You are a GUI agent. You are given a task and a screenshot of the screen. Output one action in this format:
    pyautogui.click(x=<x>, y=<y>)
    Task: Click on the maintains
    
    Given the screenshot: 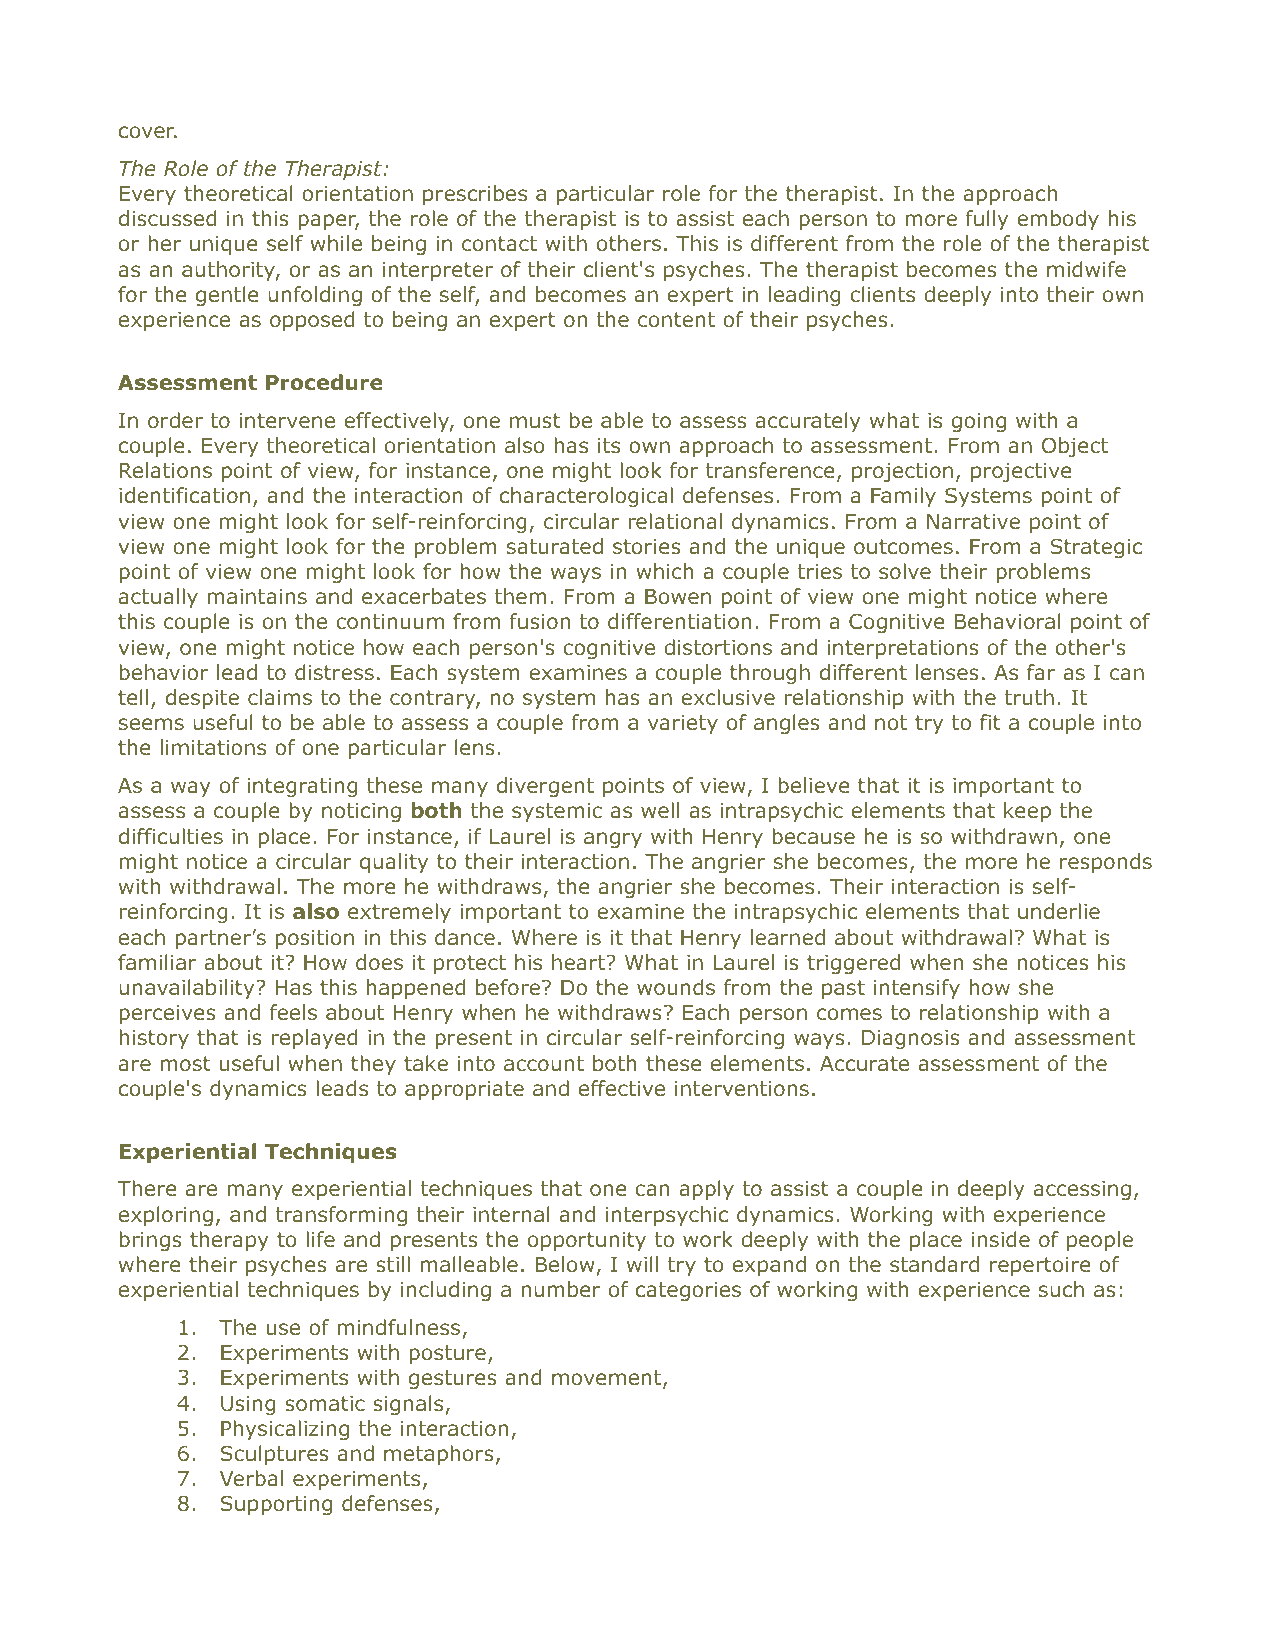 What is the action you would take?
    pyautogui.click(x=257, y=597)
